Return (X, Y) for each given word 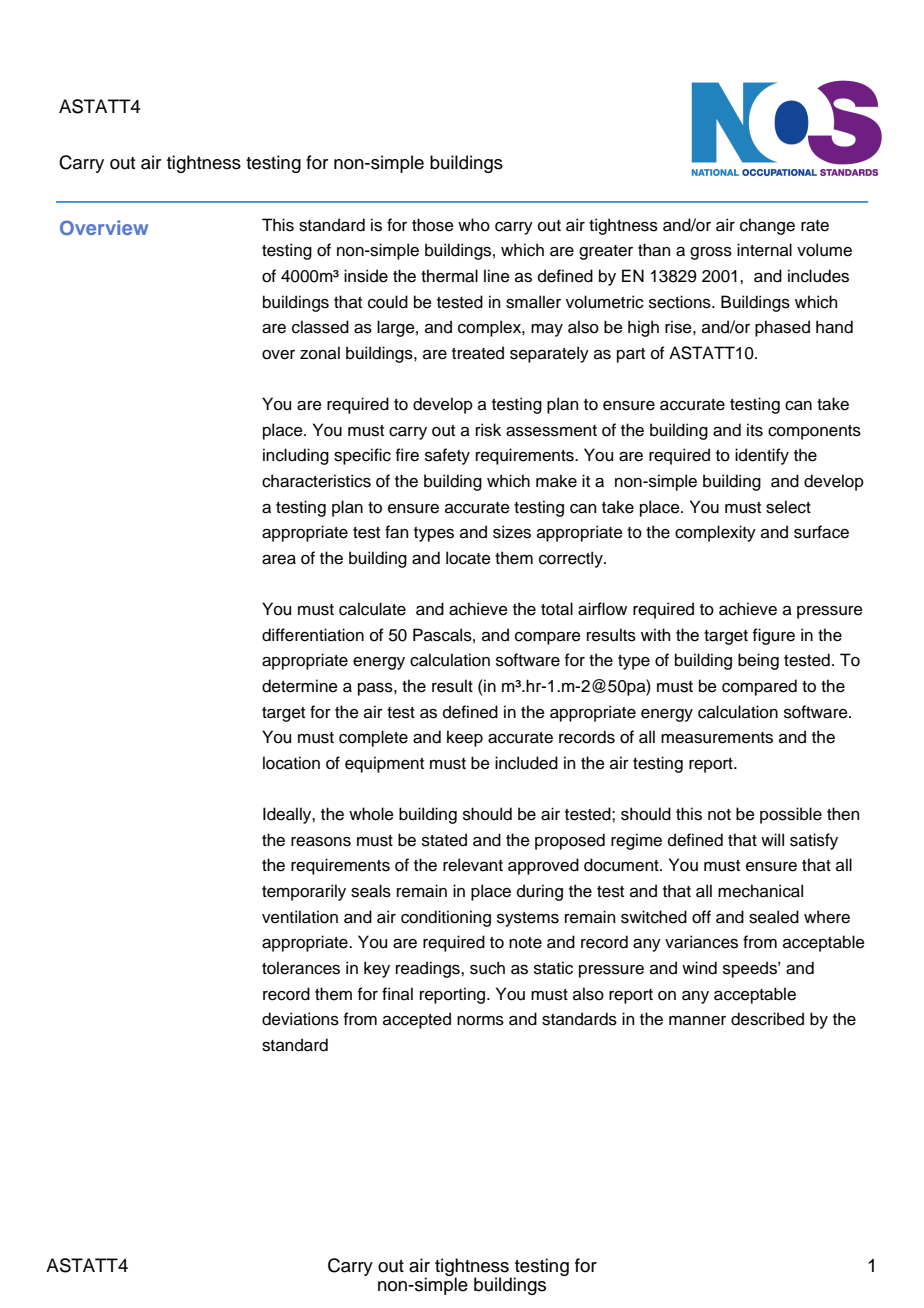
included (526, 763)
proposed (570, 841)
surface (821, 532)
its (755, 430)
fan (396, 532)
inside (366, 276)
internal (764, 250)
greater (606, 252)
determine (300, 686)
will (772, 839)
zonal (320, 353)
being (758, 661)
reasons (321, 842)
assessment (551, 431)
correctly (572, 559)
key (377, 969)
